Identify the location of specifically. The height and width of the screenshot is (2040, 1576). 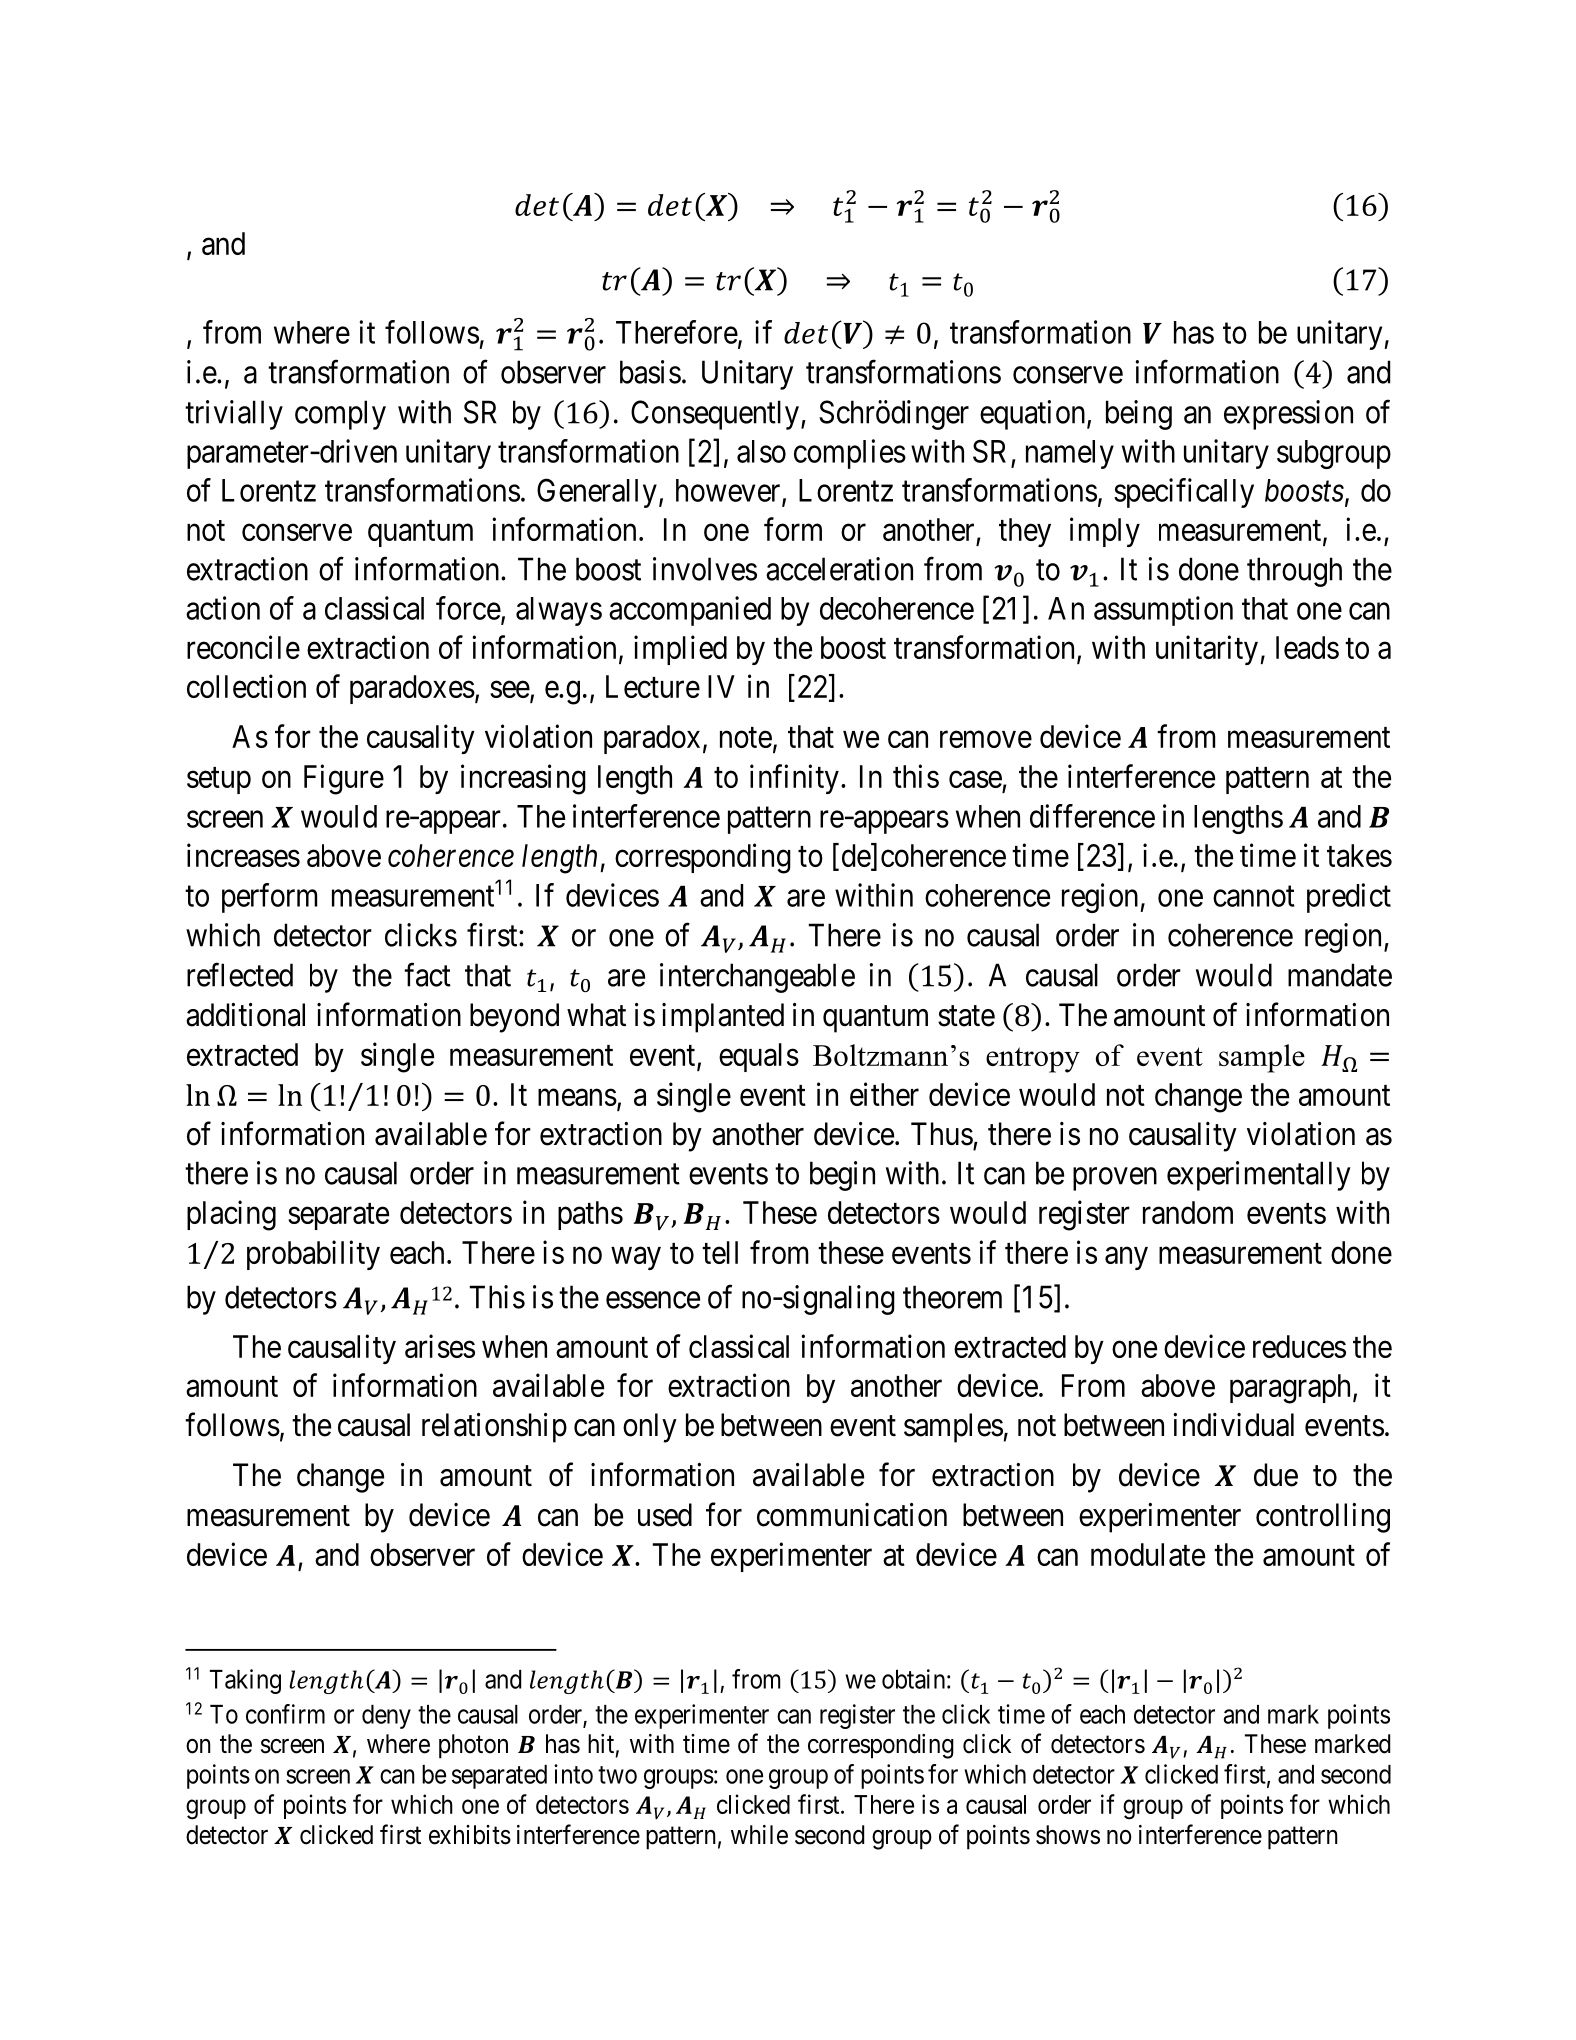
(1184, 493).
